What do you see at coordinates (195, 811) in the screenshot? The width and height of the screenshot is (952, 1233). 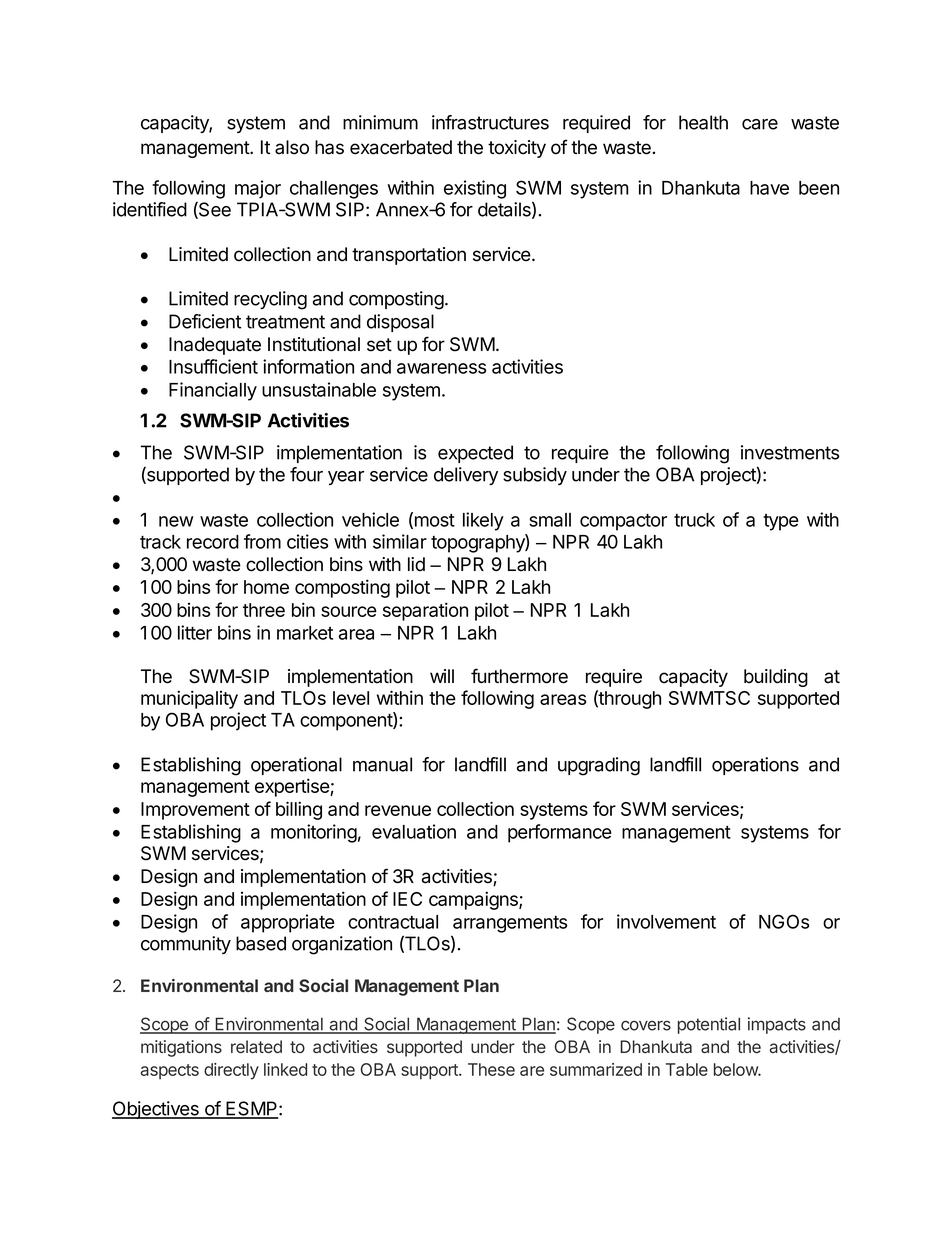 I see `Improvement` at bounding box center [195, 811].
